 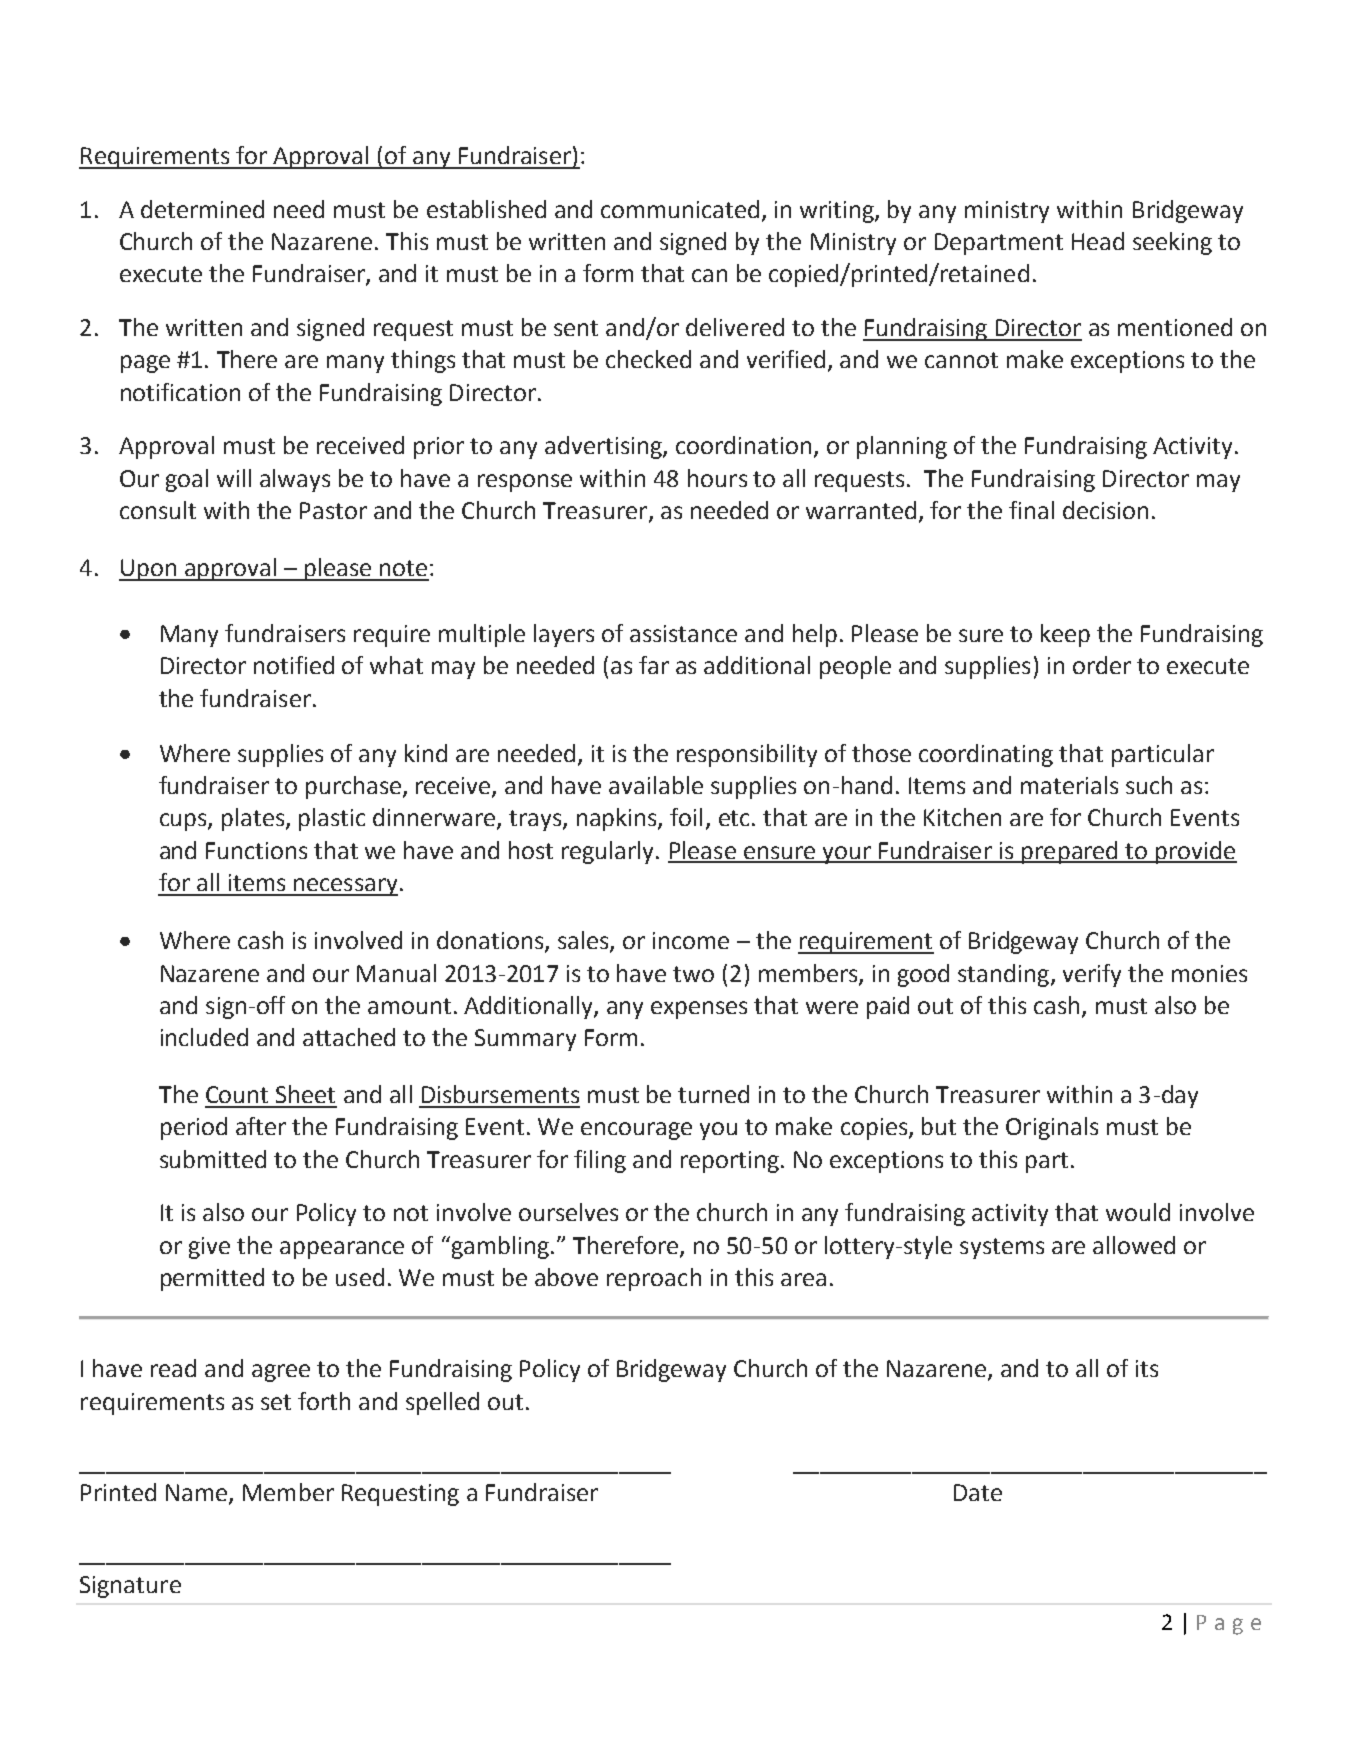 I want to click on set, so click(x=276, y=1402).
